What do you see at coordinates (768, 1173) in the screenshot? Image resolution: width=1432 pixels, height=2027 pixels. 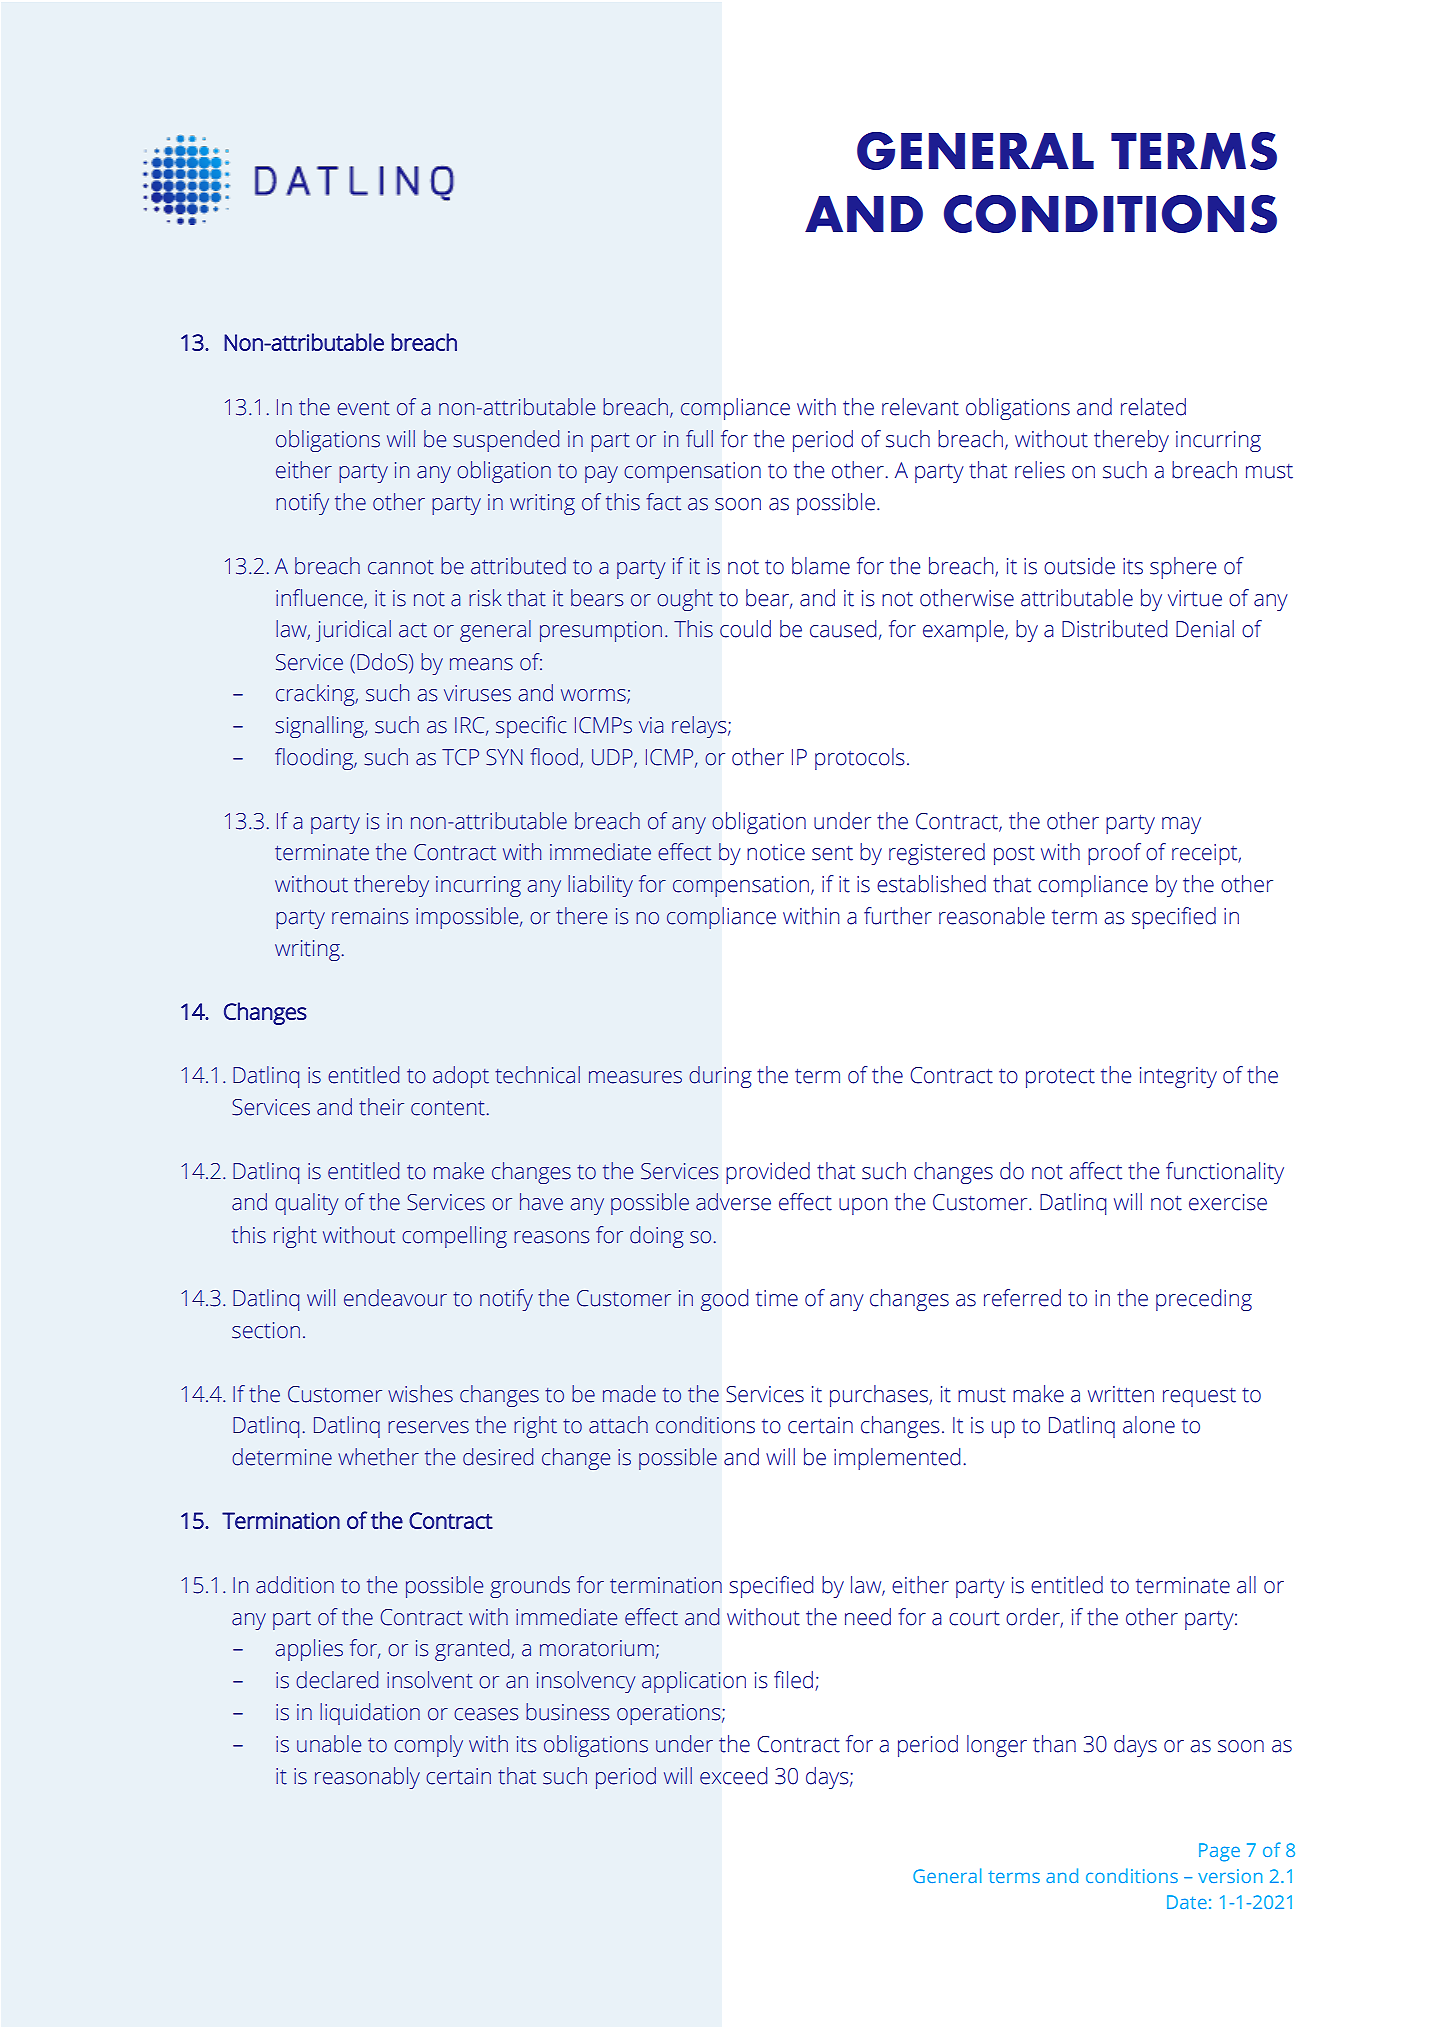 I see `provided` at bounding box center [768, 1173].
